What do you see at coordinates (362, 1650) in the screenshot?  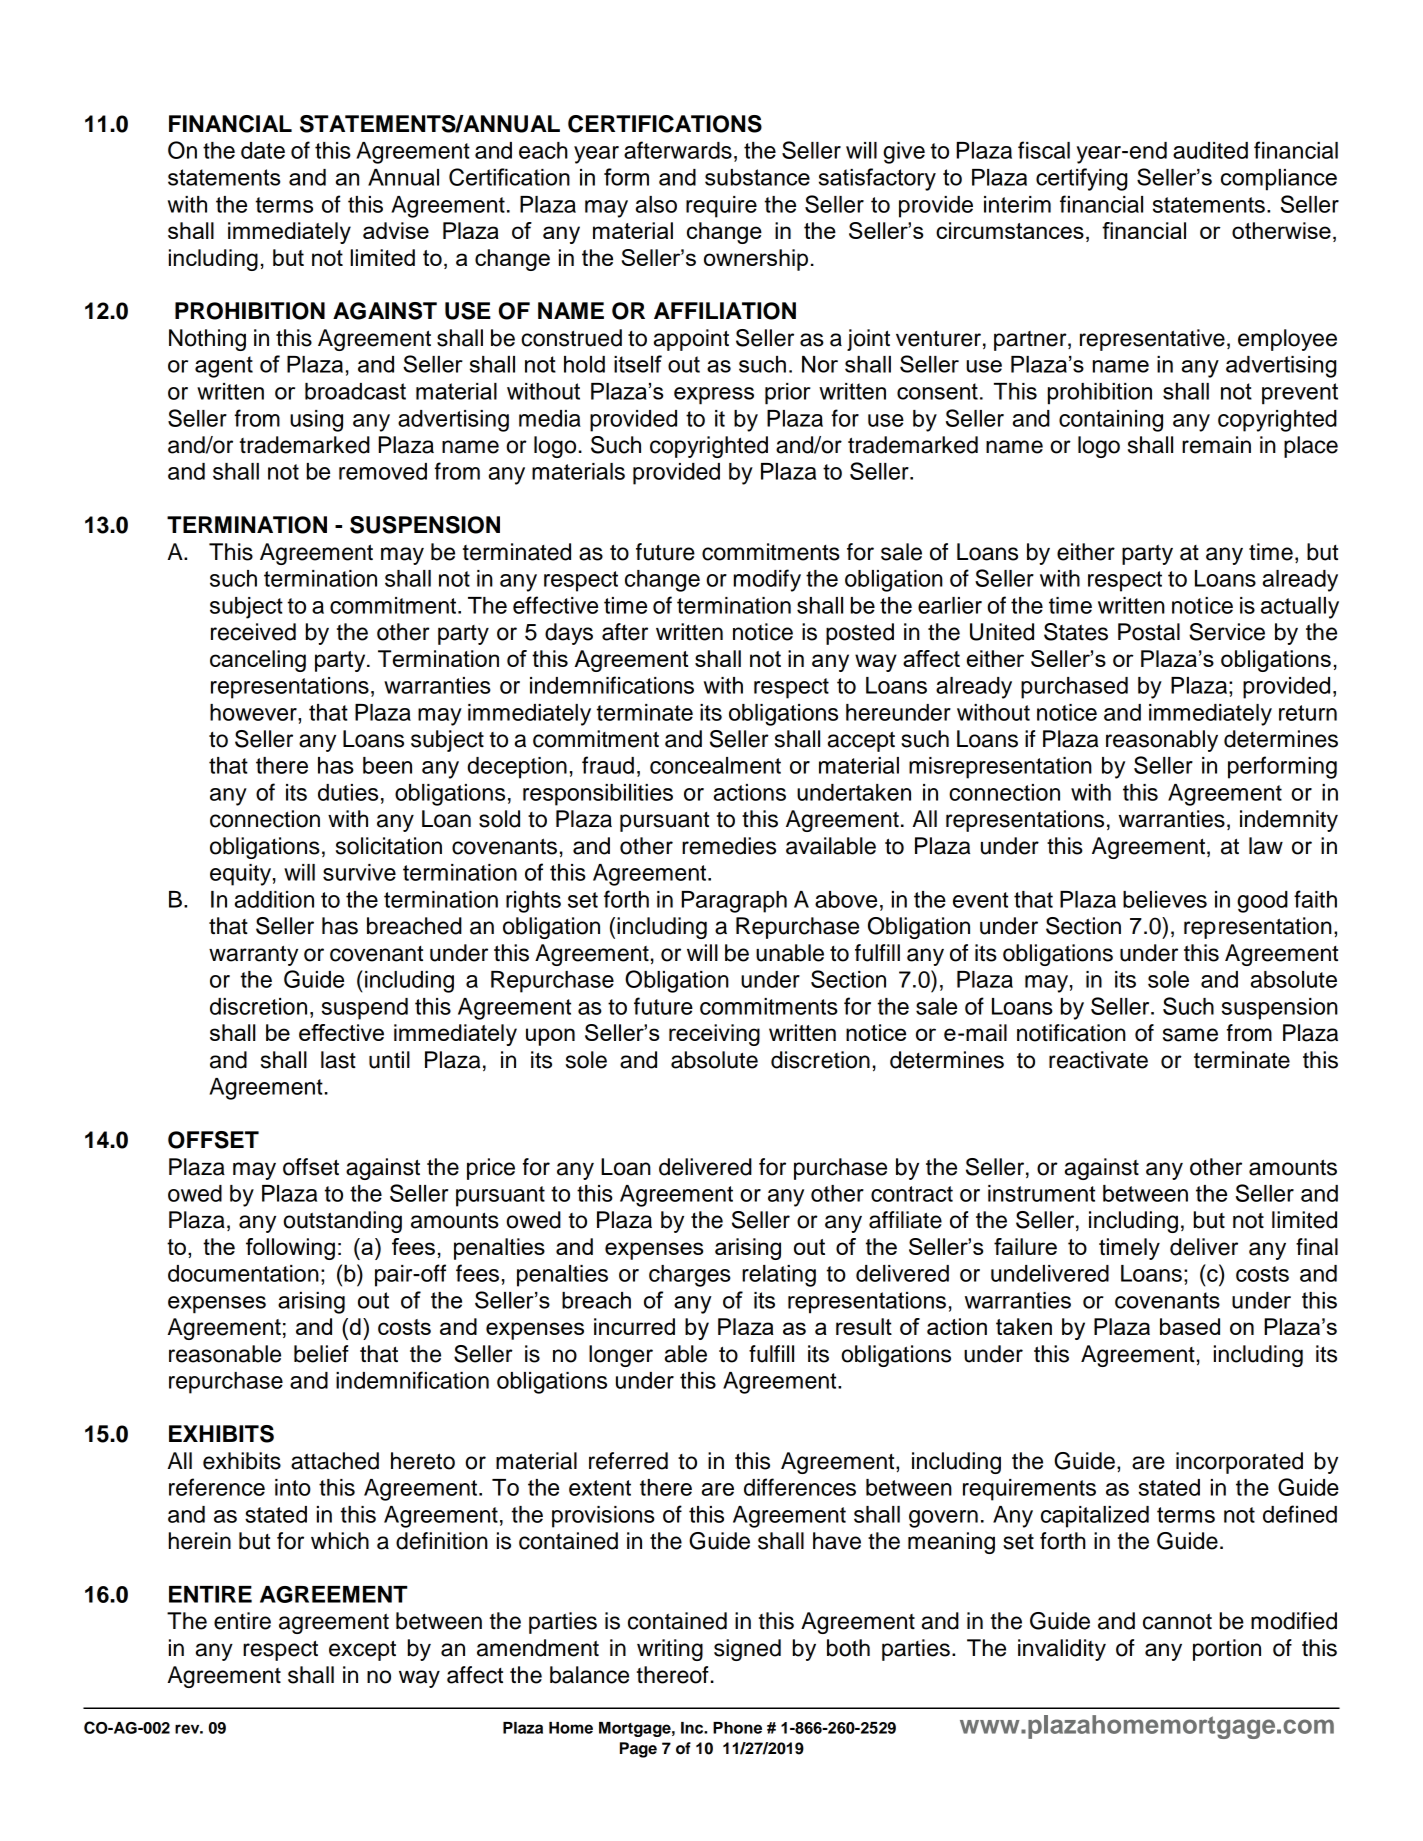 I see `except` at bounding box center [362, 1650].
